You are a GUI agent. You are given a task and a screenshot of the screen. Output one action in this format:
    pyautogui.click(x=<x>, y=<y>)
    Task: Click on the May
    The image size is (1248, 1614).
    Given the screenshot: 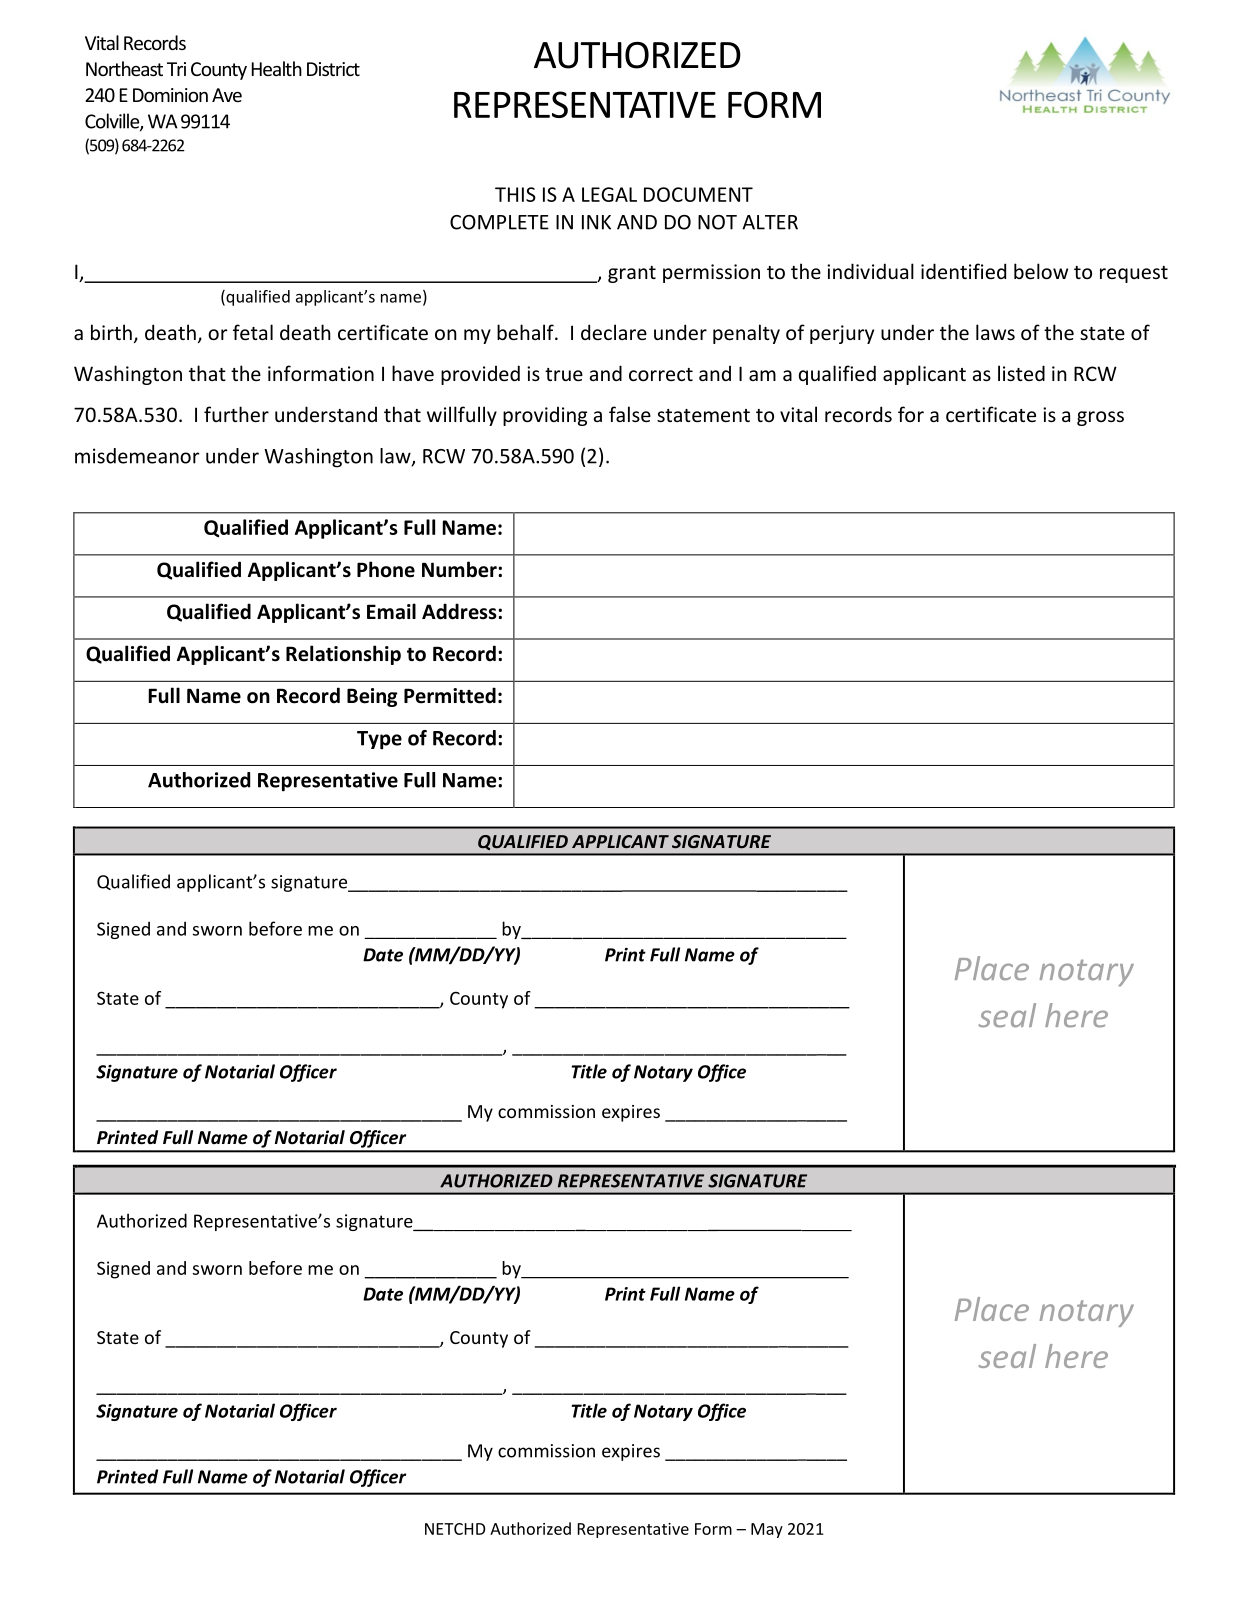 What is the action you would take?
    pyautogui.click(x=767, y=1530)
